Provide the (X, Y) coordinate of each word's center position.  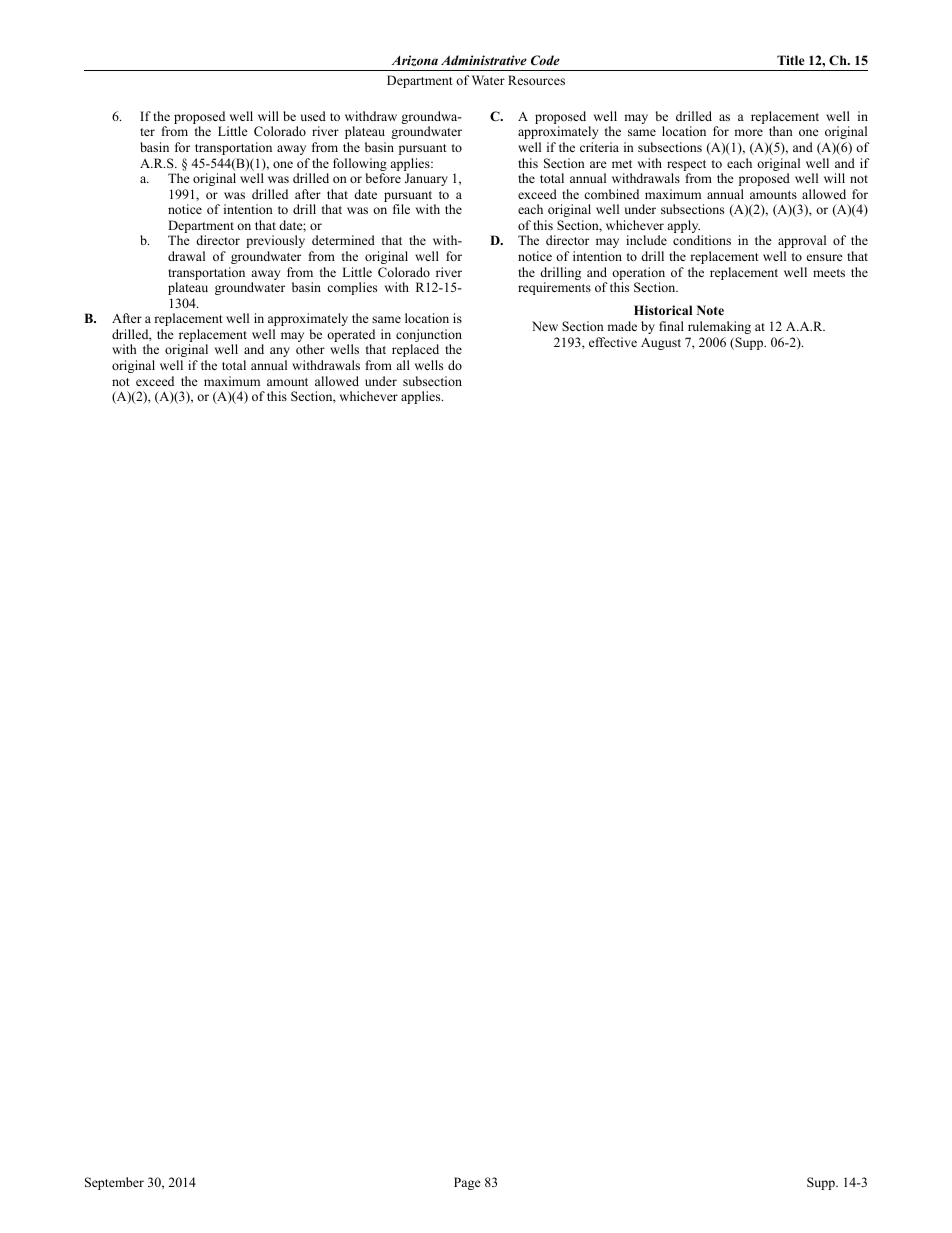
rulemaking (719, 327)
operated (351, 337)
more (748, 132)
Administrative (484, 60)
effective (613, 342)
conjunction (429, 337)
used (313, 116)
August (661, 343)
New (545, 326)
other (310, 349)
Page (467, 1183)
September (114, 1183)
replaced (415, 350)
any (280, 352)
